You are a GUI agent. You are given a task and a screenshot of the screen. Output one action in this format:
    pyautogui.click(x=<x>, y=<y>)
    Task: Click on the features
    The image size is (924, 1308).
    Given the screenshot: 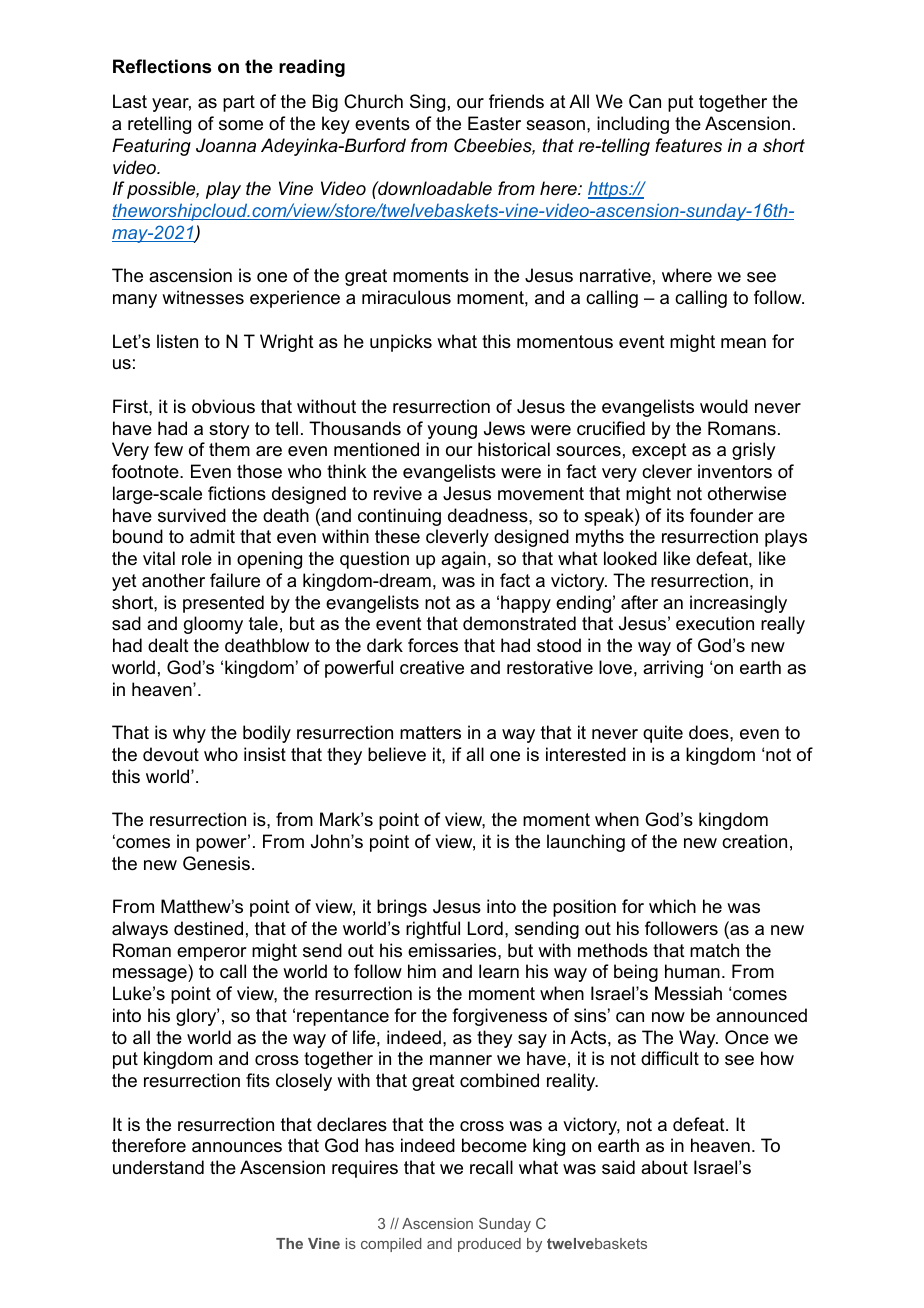 What is the action you would take?
    pyautogui.click(x=688, y=145)
